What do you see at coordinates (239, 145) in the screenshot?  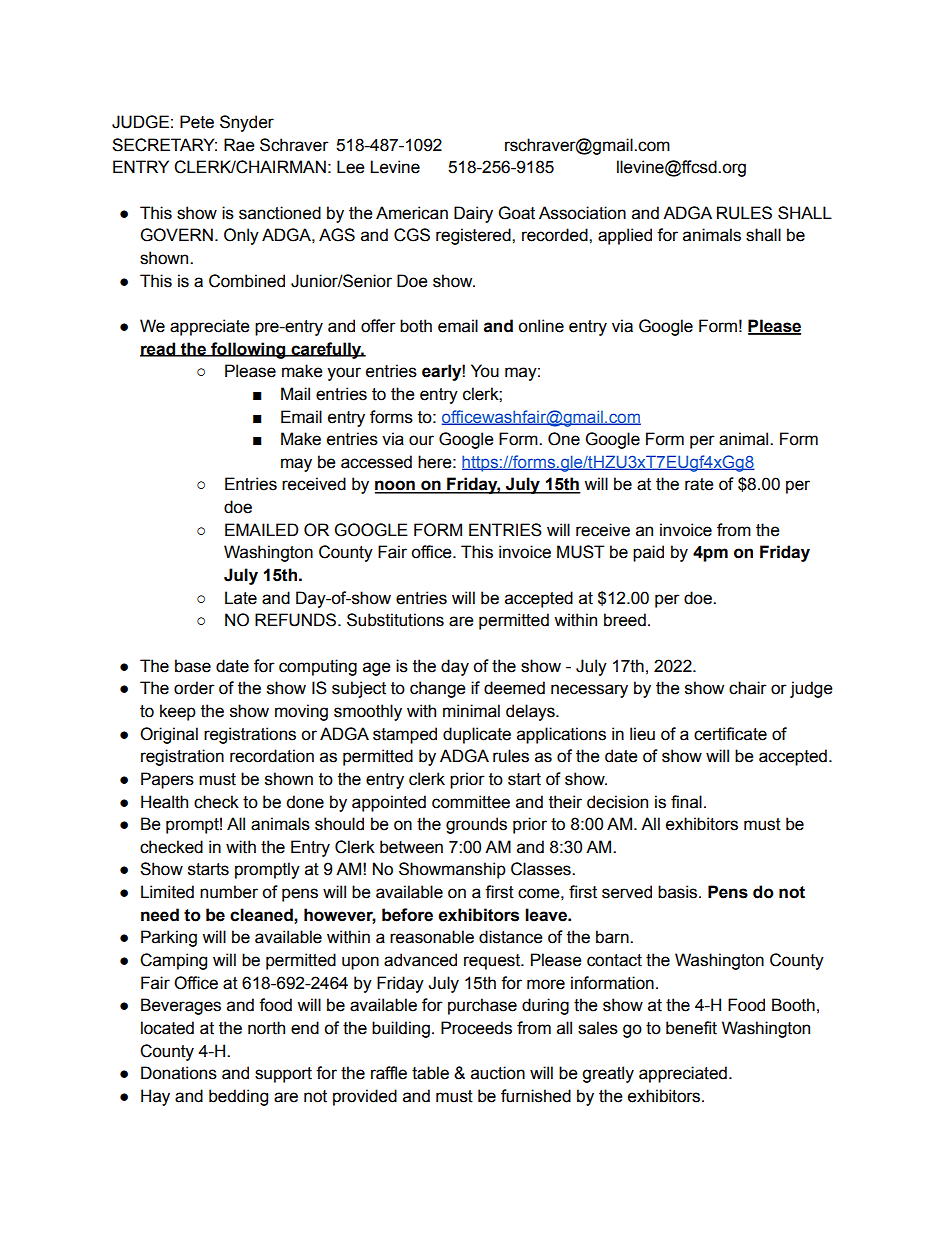 I see `Rae` at bounding box center [239, 145].
